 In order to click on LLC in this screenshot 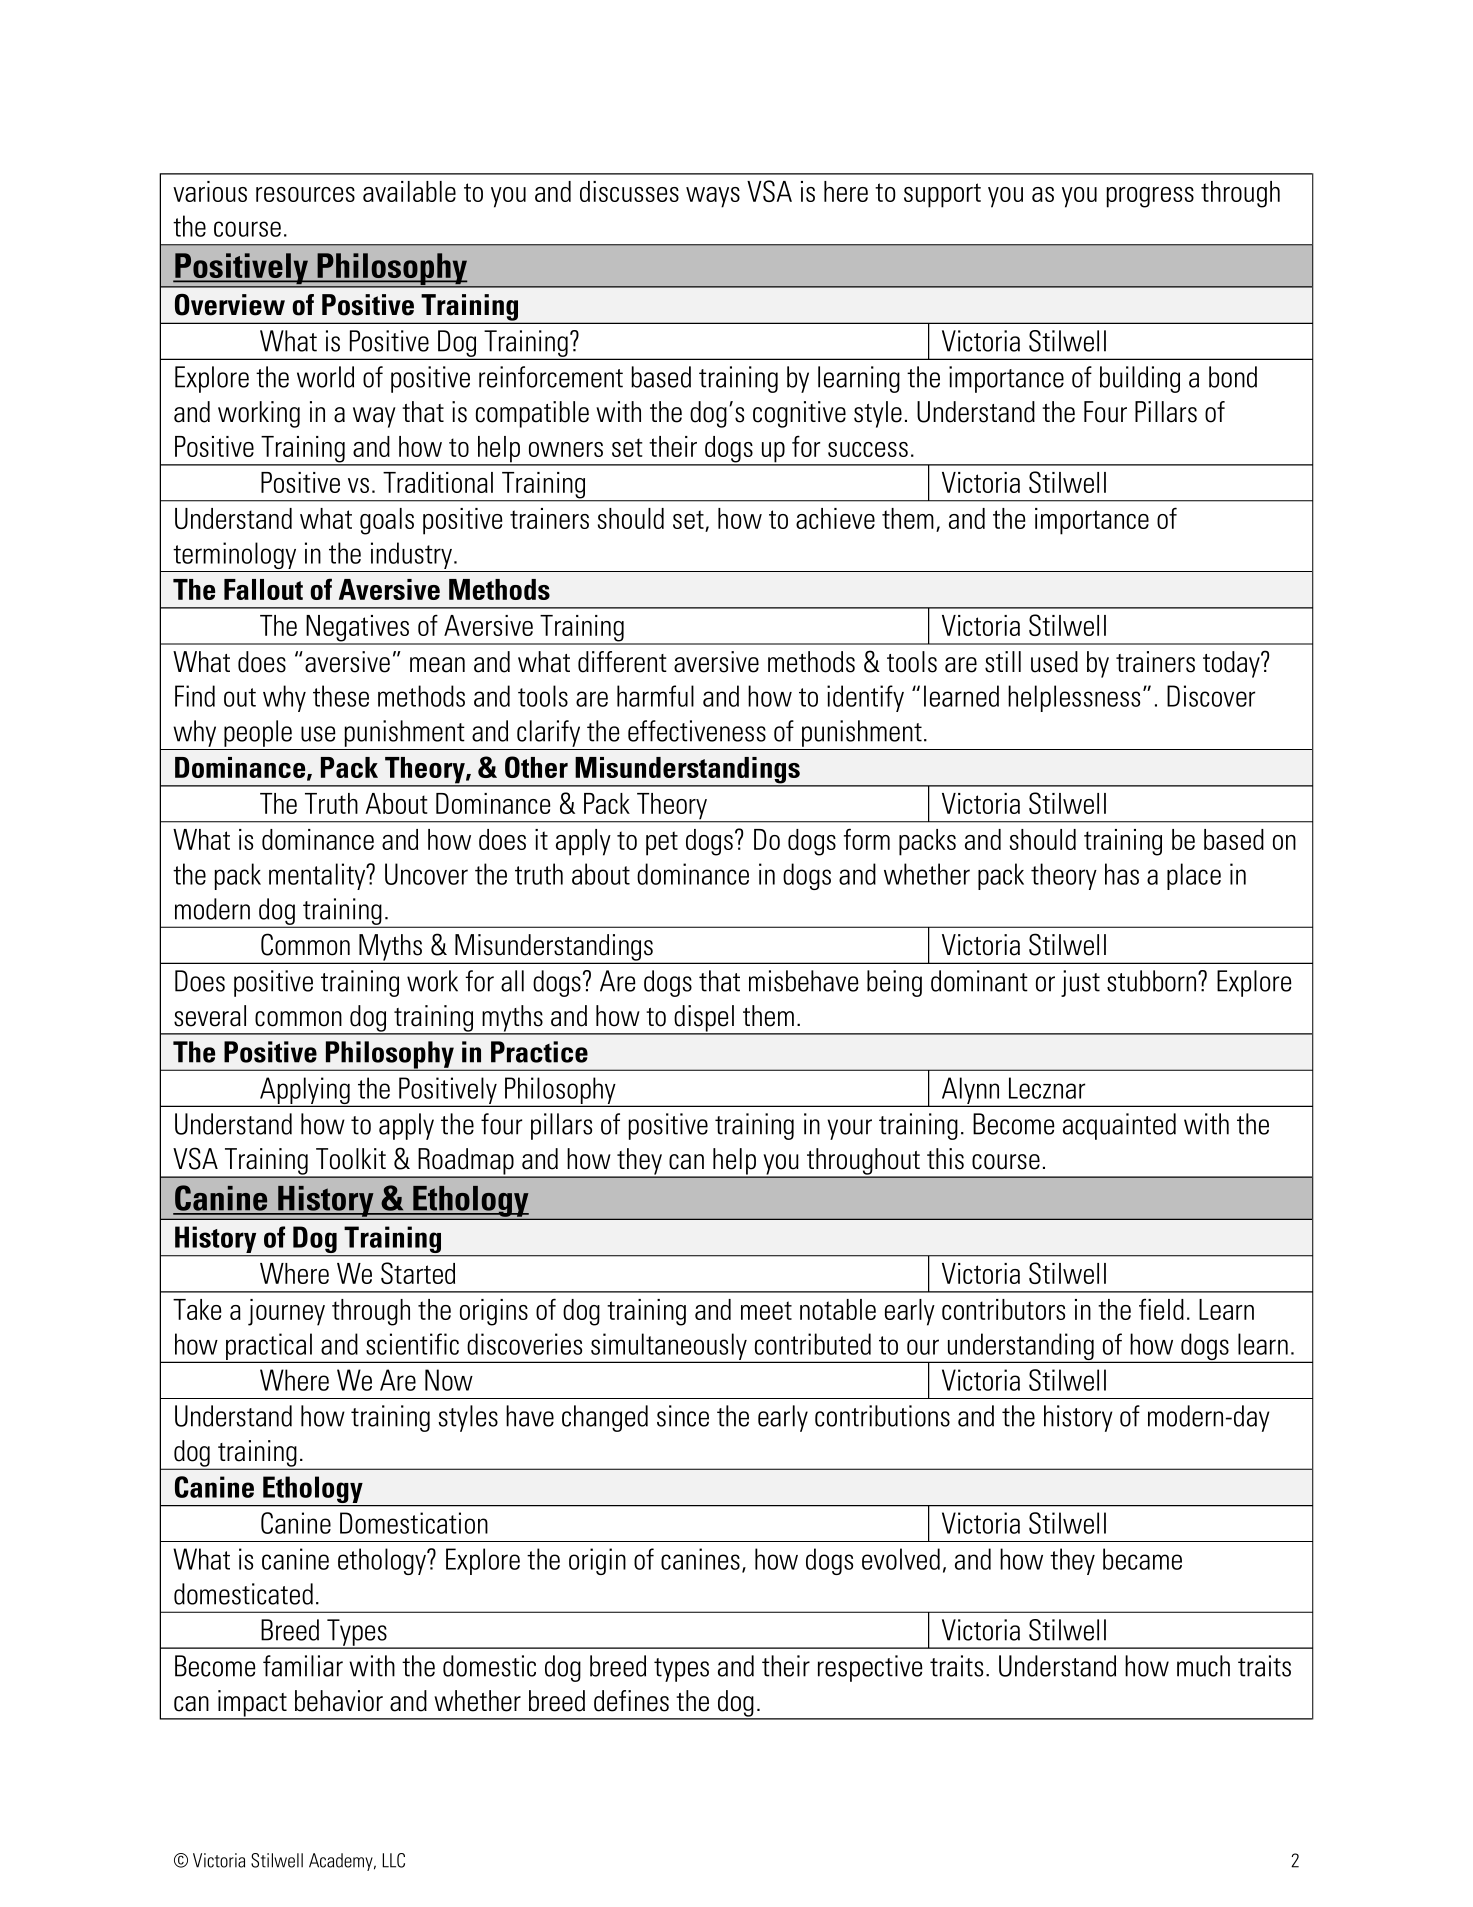, I will do `click(393, 1860)`.
